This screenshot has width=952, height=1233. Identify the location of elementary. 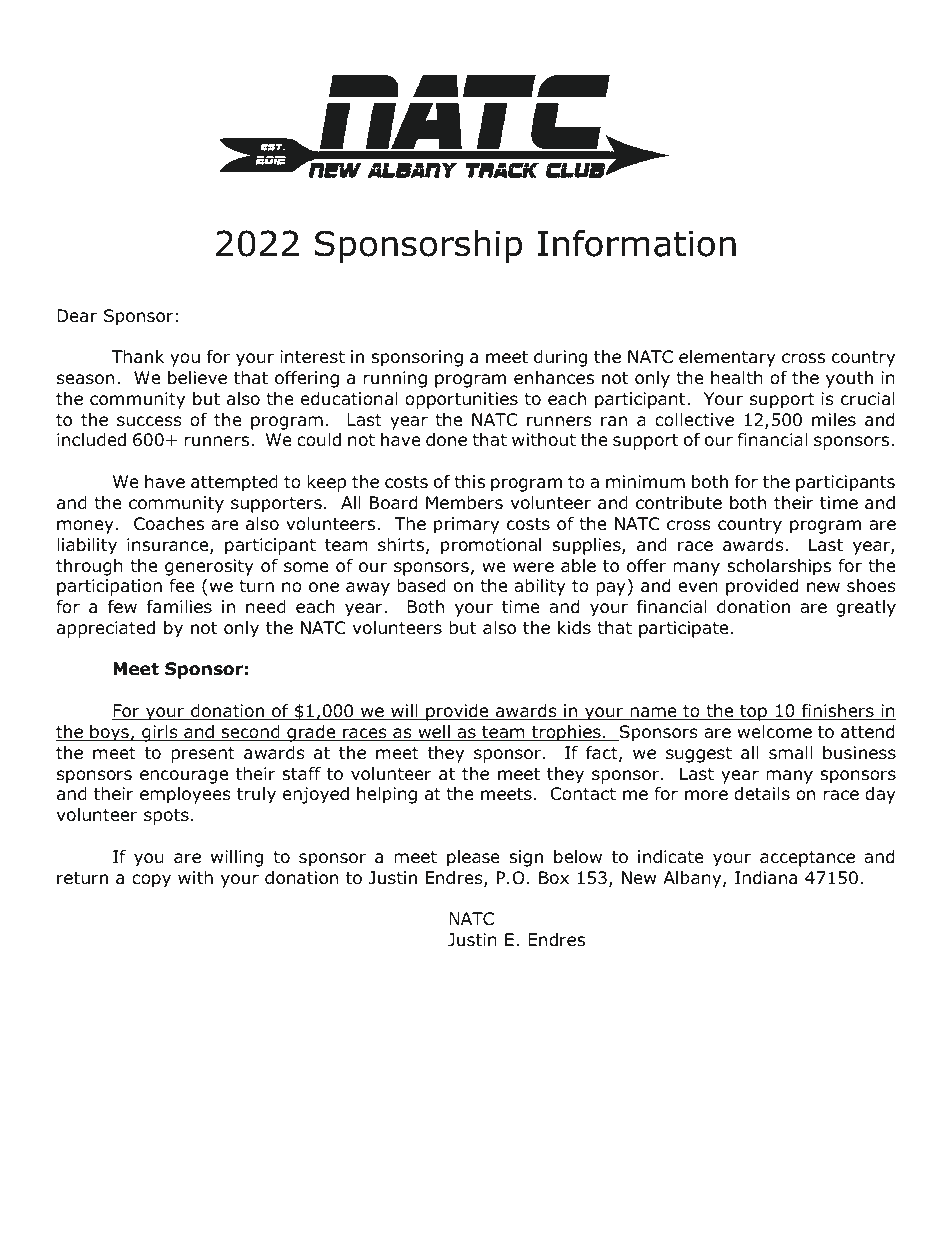
(727, 358).
